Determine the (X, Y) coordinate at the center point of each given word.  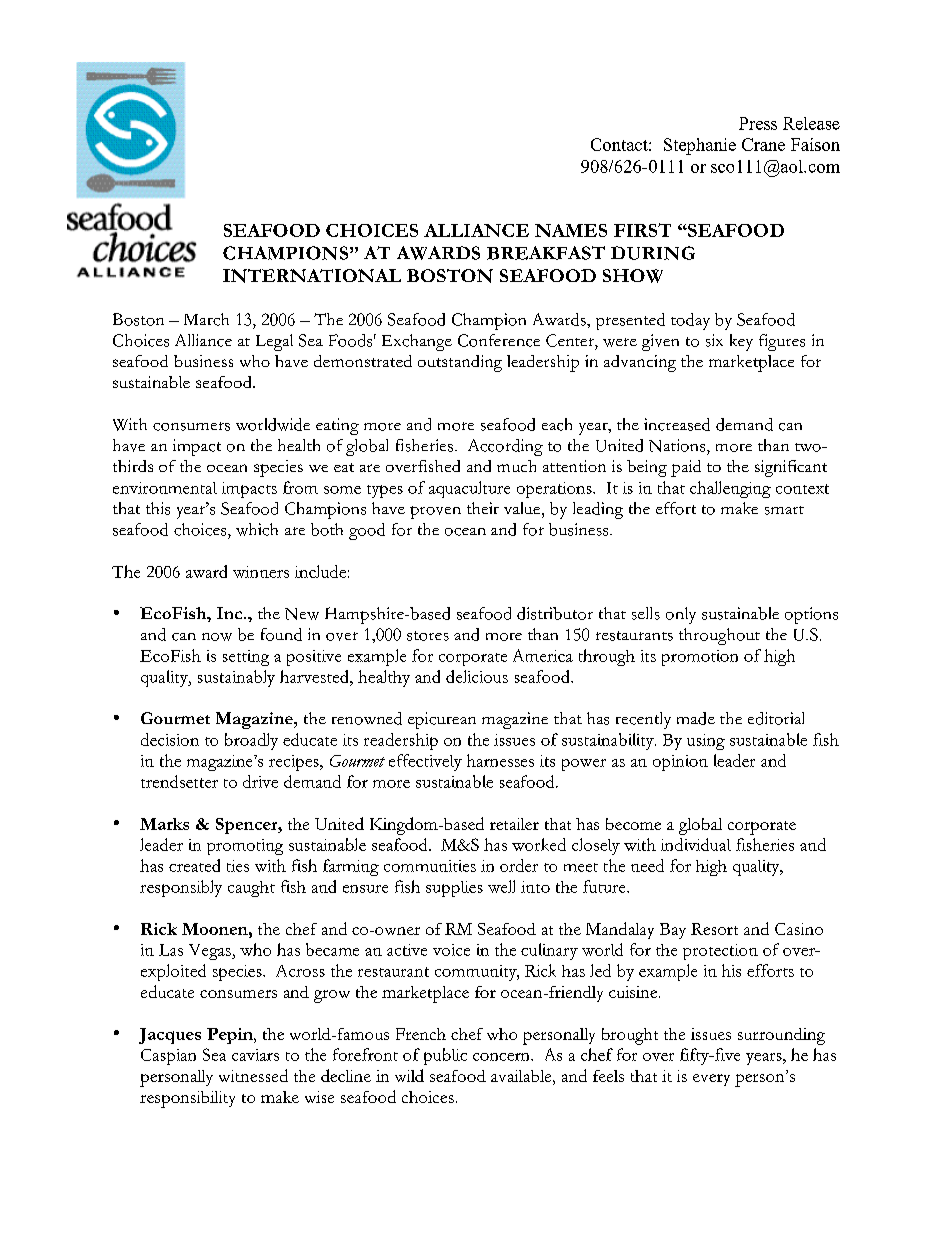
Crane (763, 144)
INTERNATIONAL (312, 276)
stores (428, 636)
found (281, 634)
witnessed (253, 1075)
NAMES (571, 230)
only (681, 615)
